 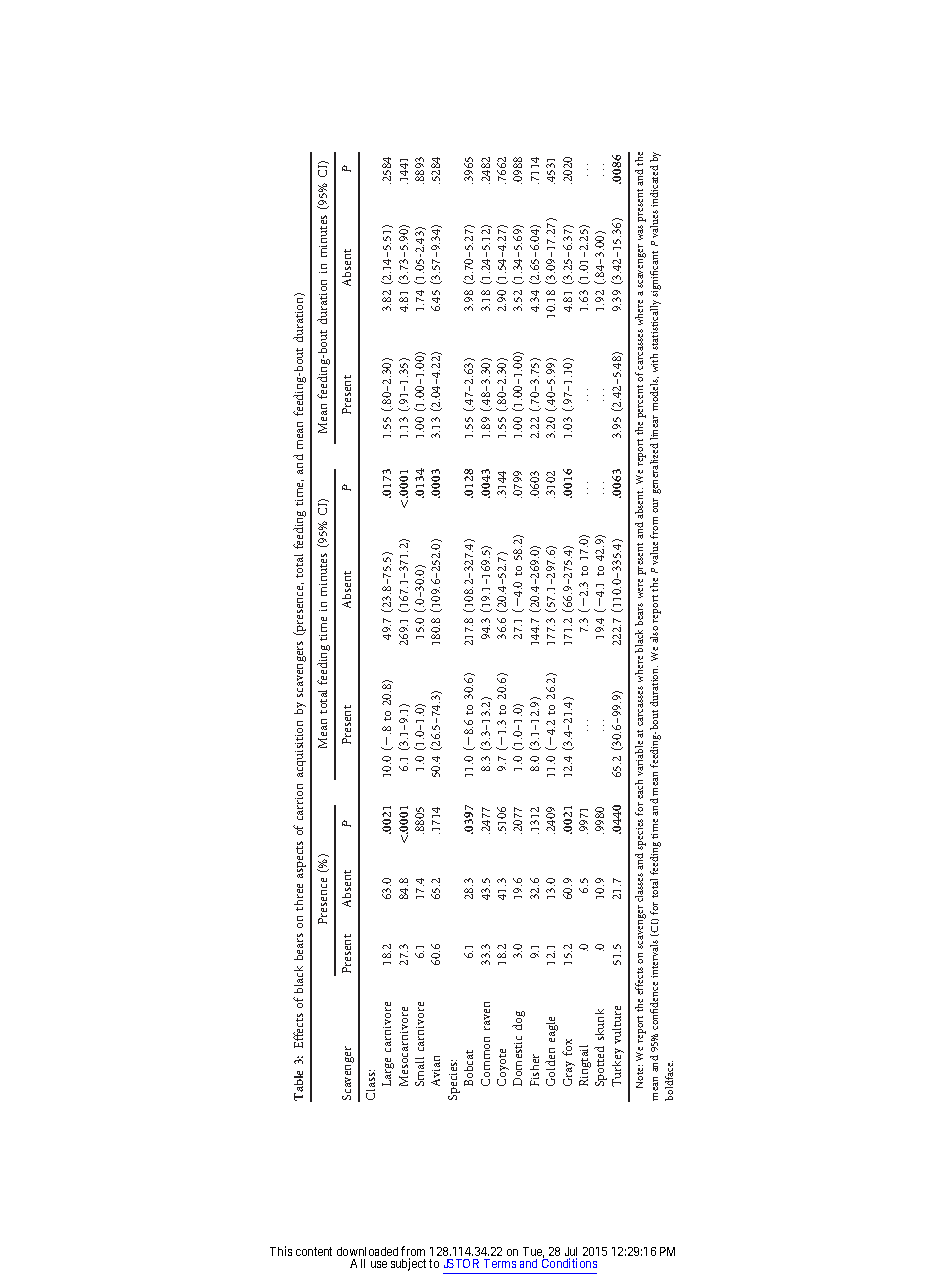 What do you see at coordinates (367, 1251) in the page?
I see `downloaded` at bounding box center [367, 1251].
